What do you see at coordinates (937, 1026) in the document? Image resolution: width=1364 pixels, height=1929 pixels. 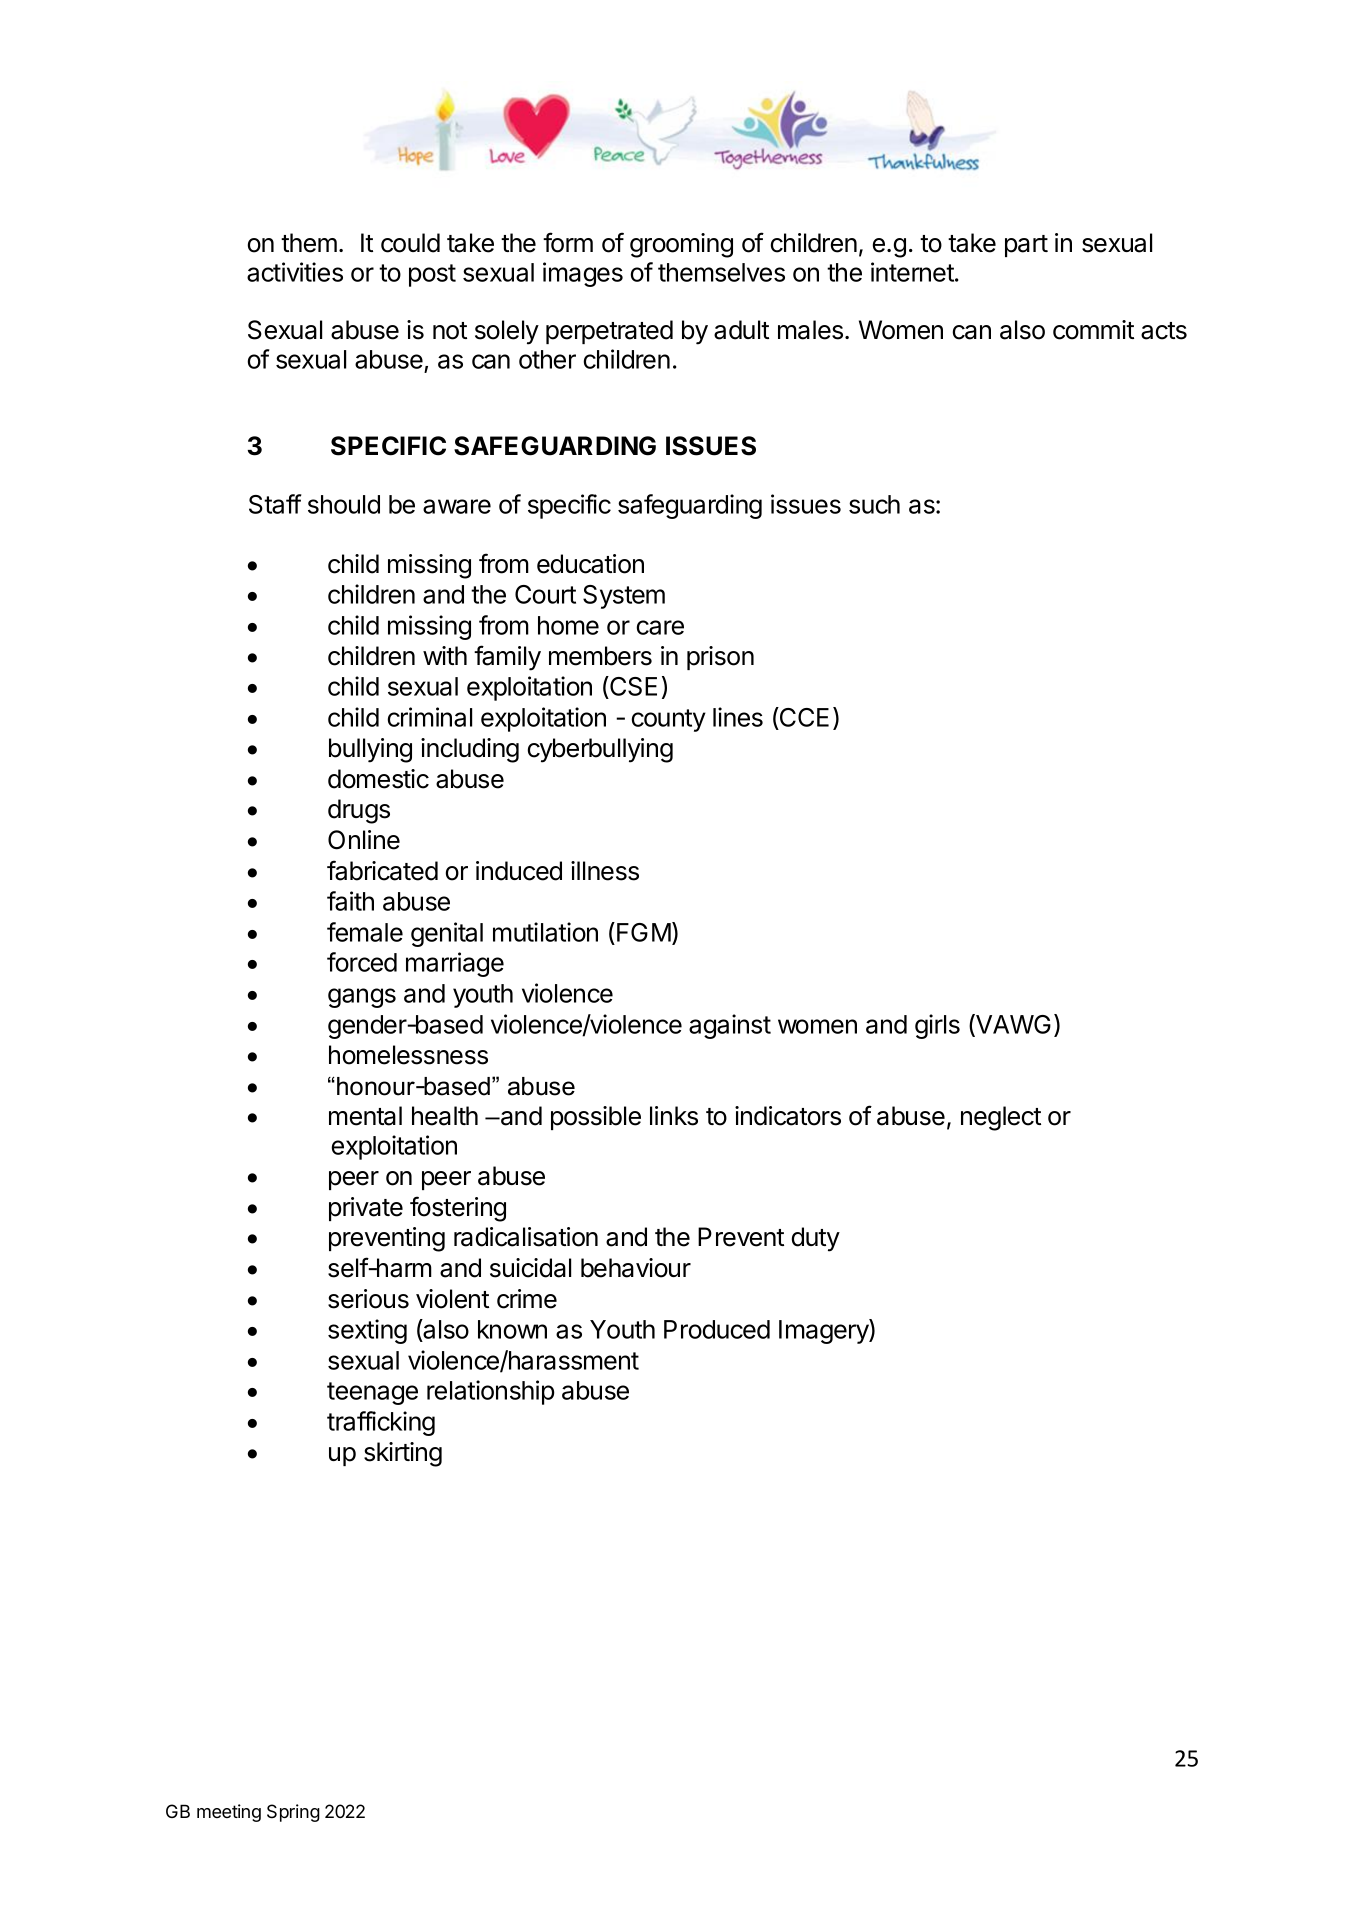 I see `girls` at bounding box center [937, 1026].
